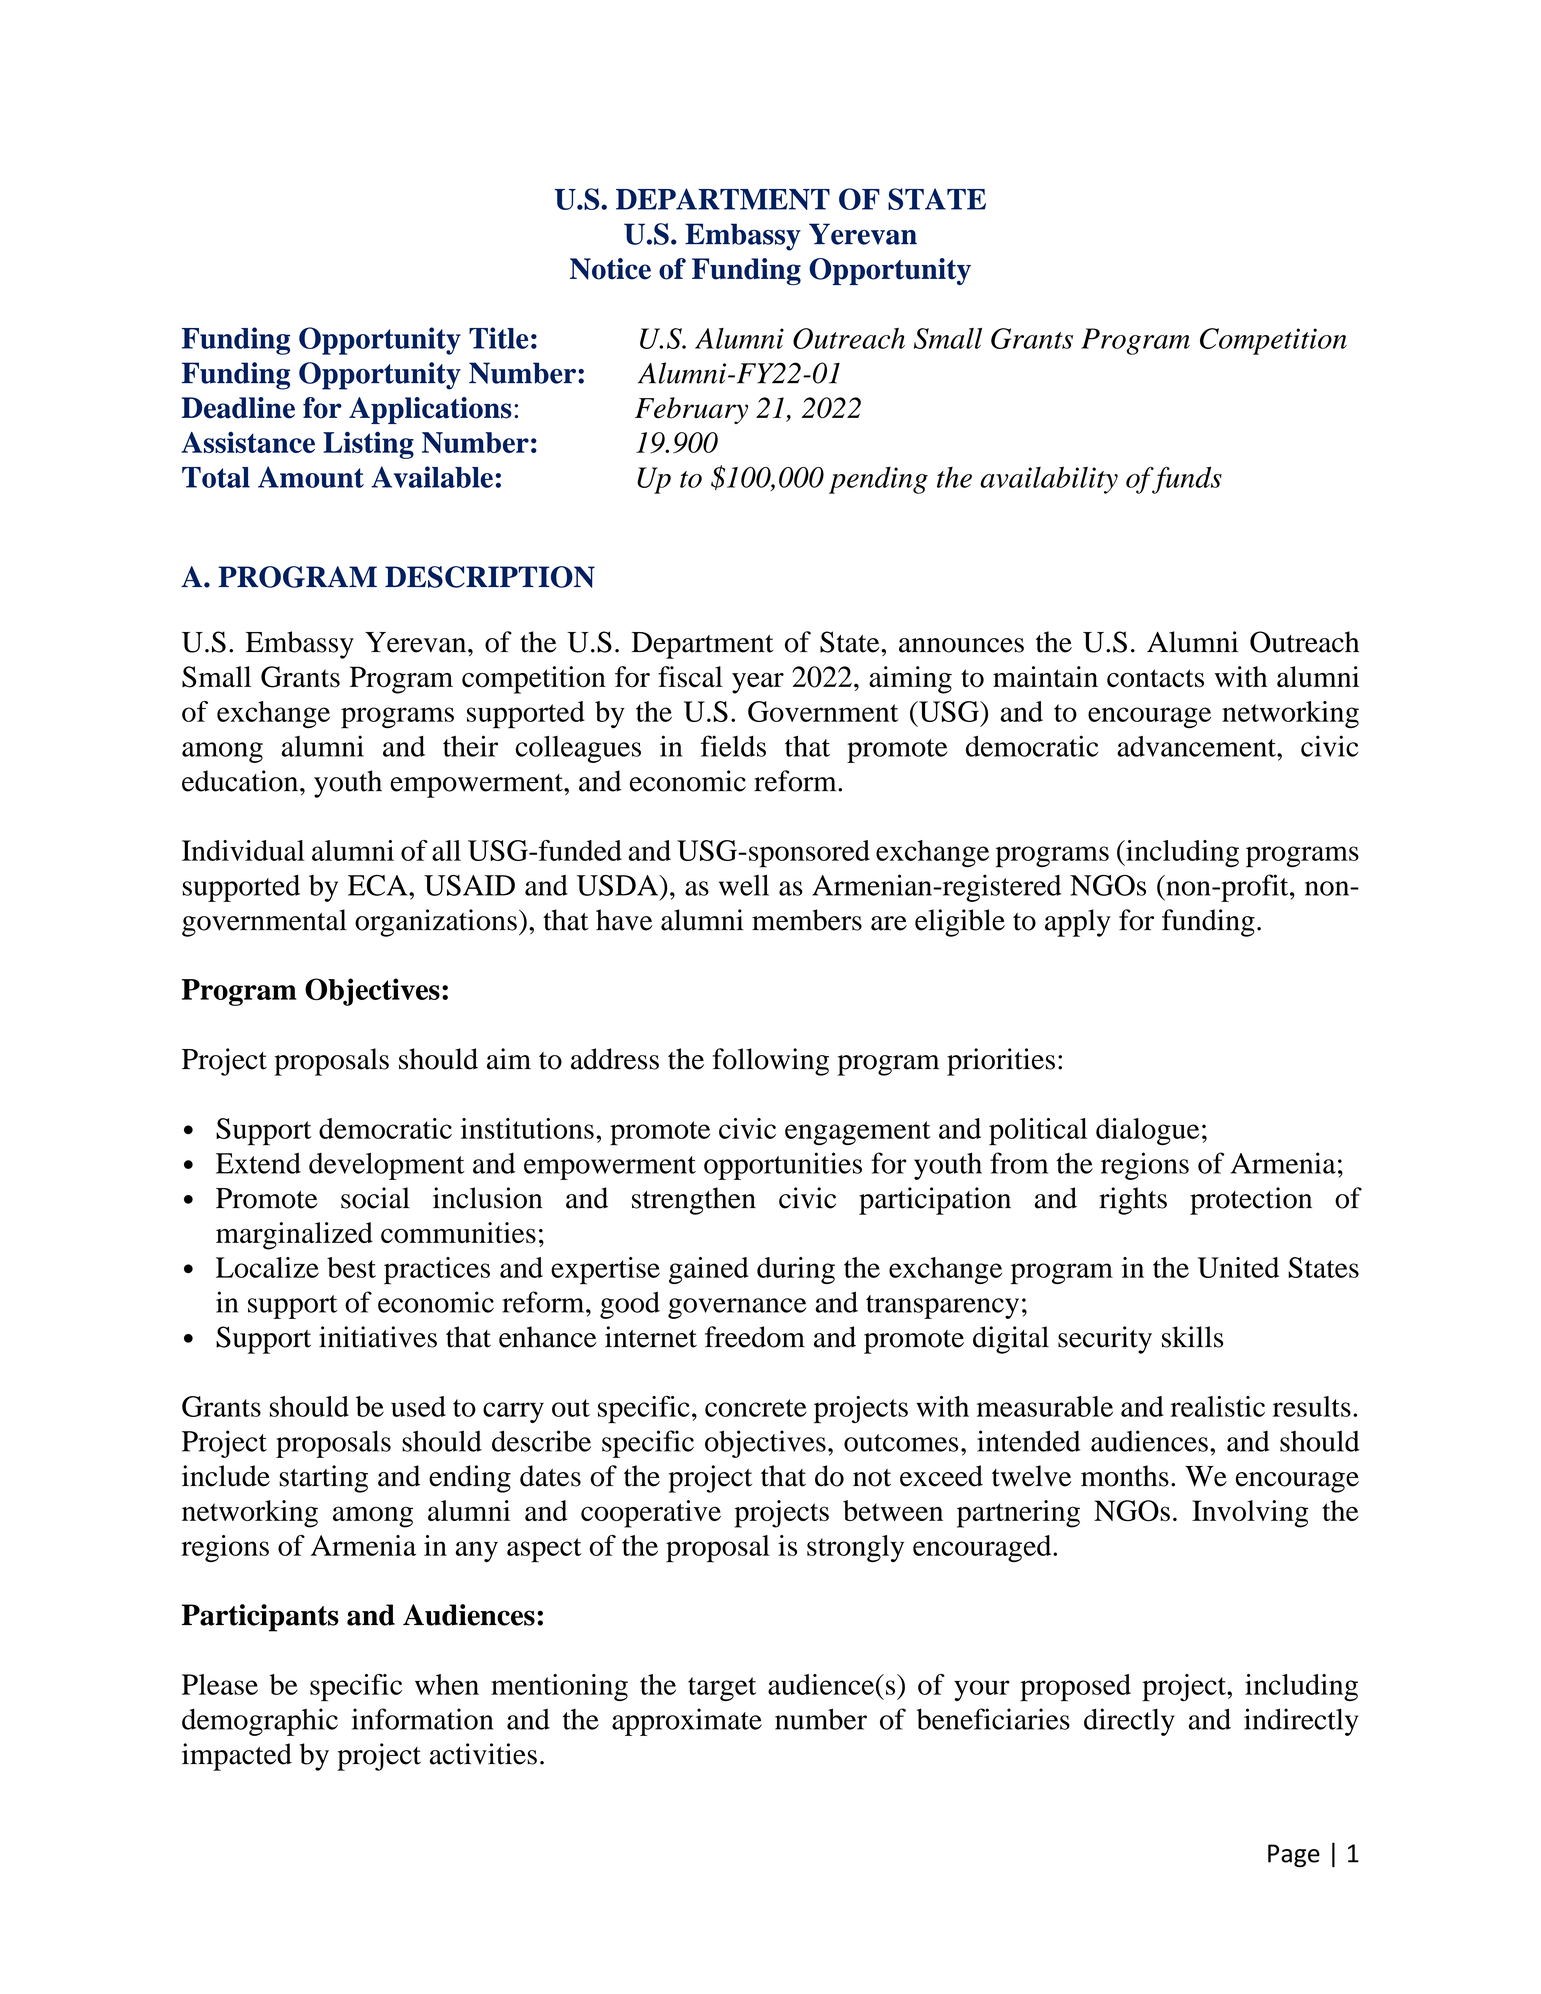  What do you see at coordinates (687, 1722) in the screenshot?
I see `approximate` at bounding box center [687, 1722].
